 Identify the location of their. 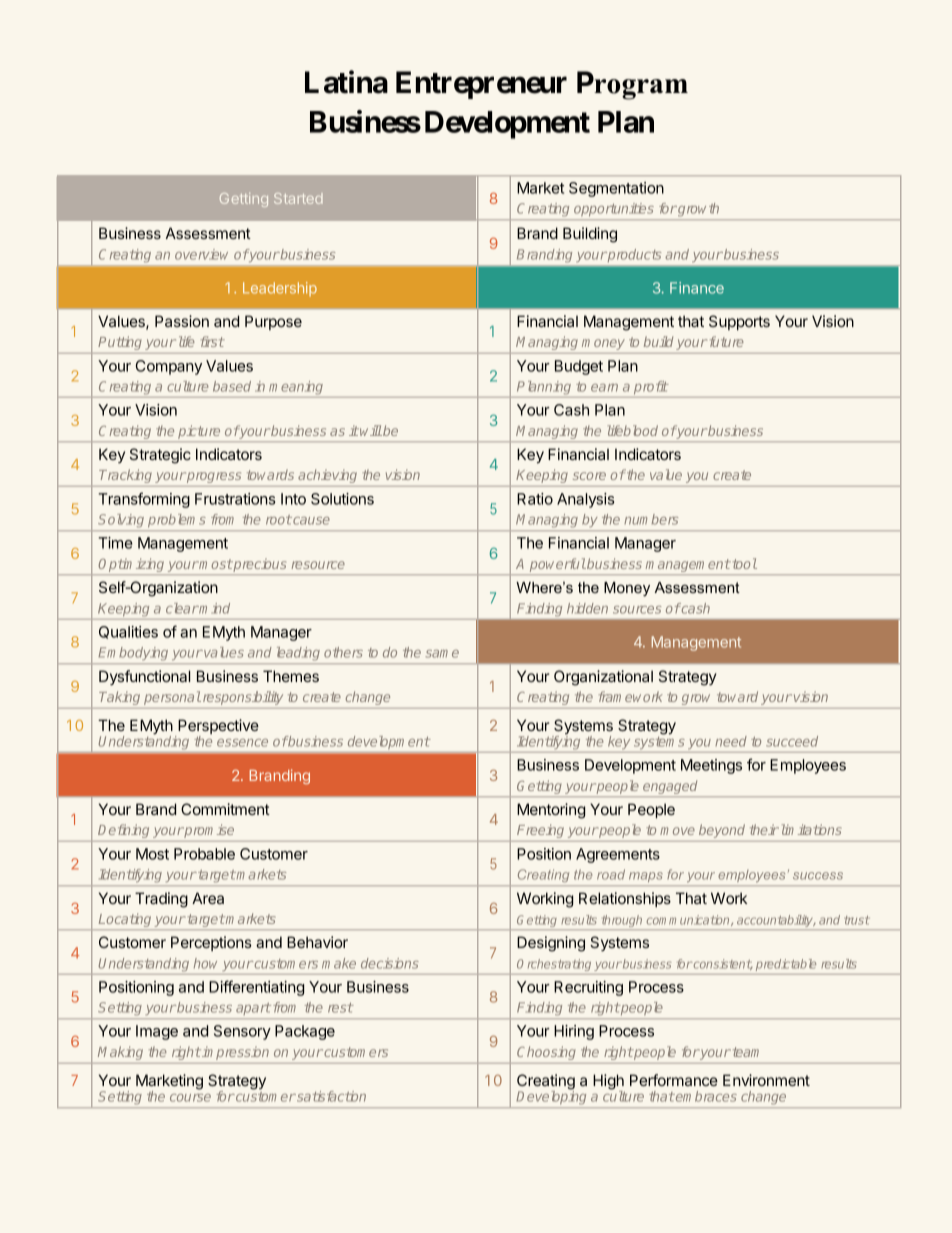
(764, 829).
